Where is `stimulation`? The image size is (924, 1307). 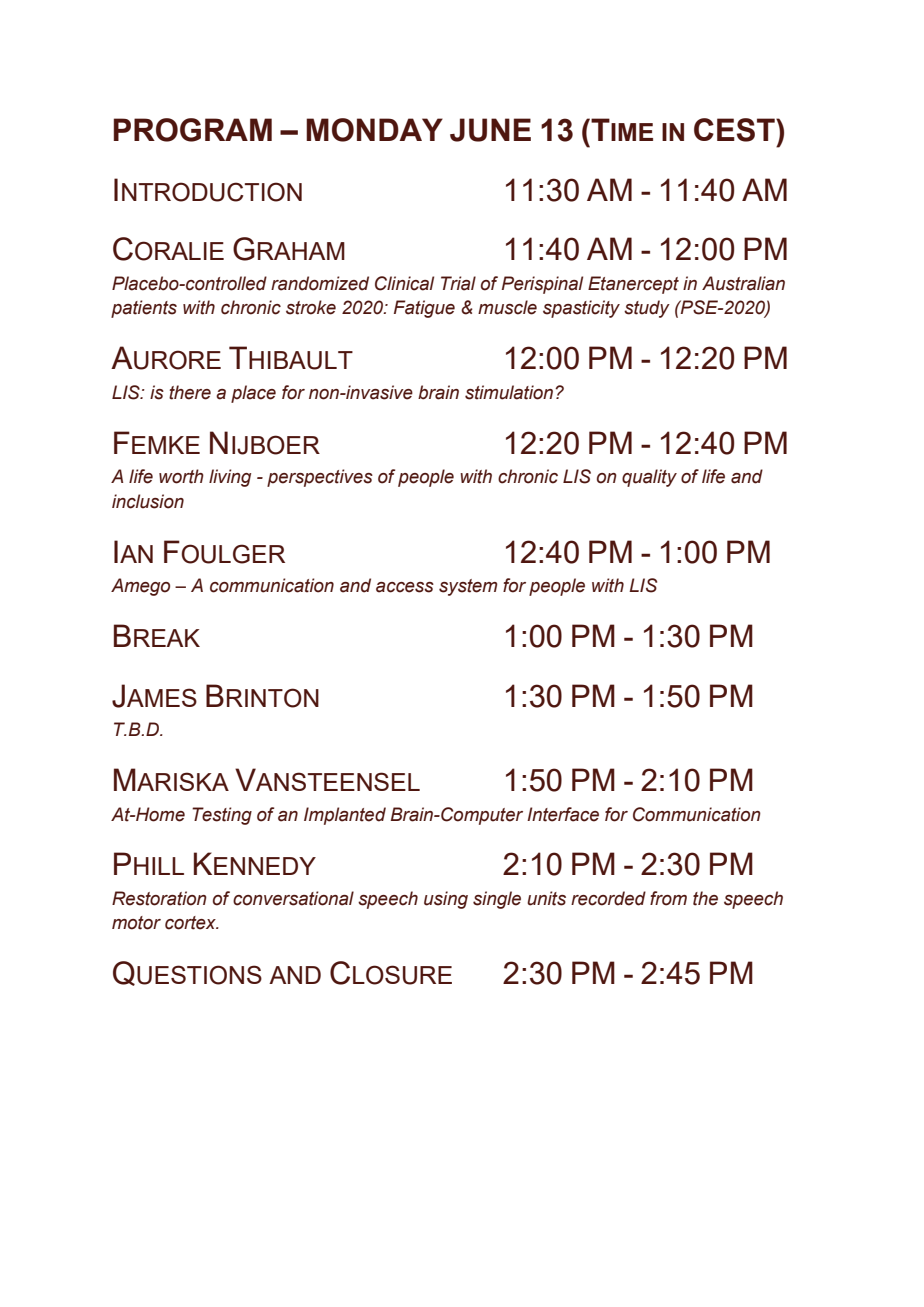 stimulation is located at coordinates (510, 392).
